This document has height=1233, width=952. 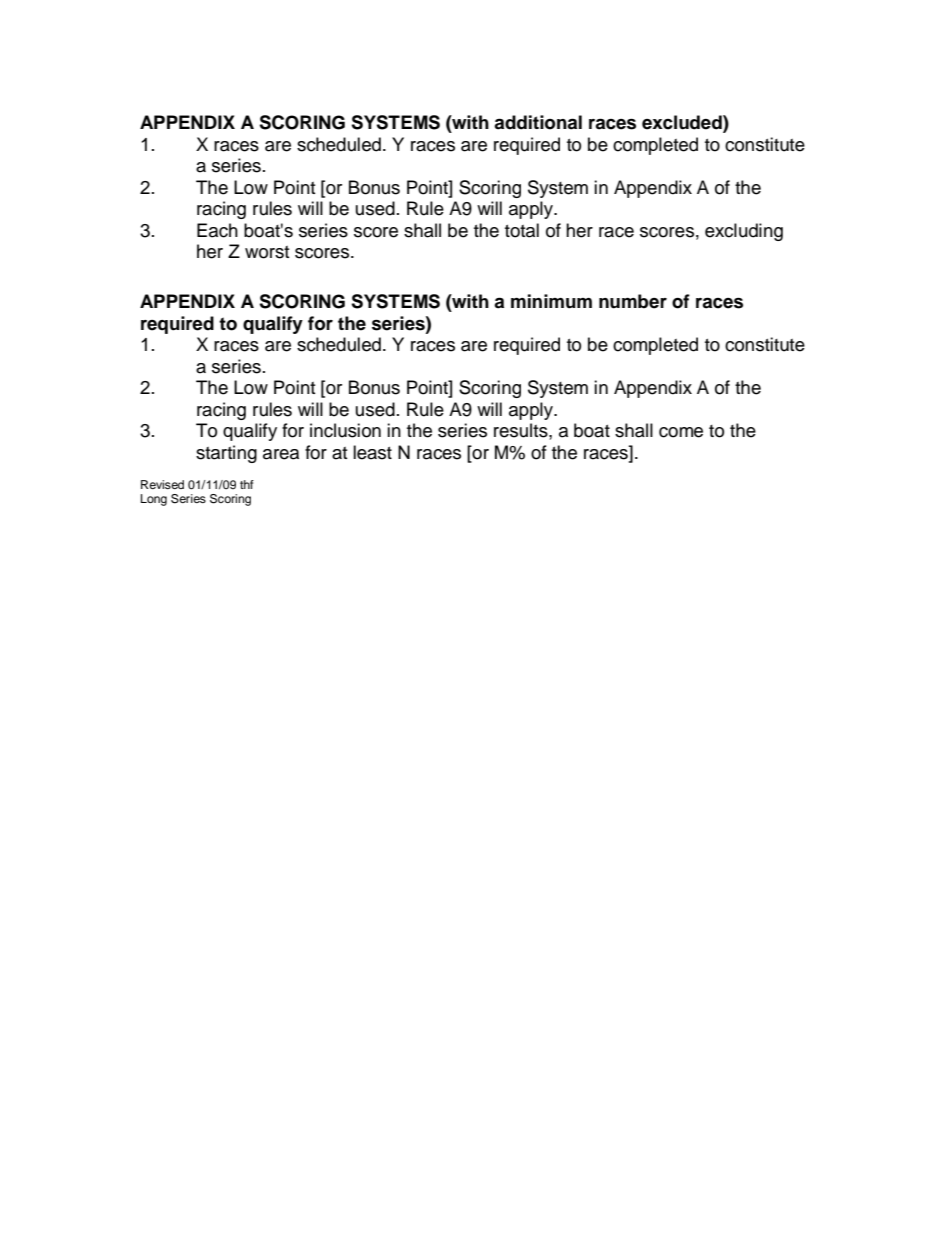 What do you see at coordinates (744, 232) in the document?
I see `excluding` at bounding box center [744, 232].
